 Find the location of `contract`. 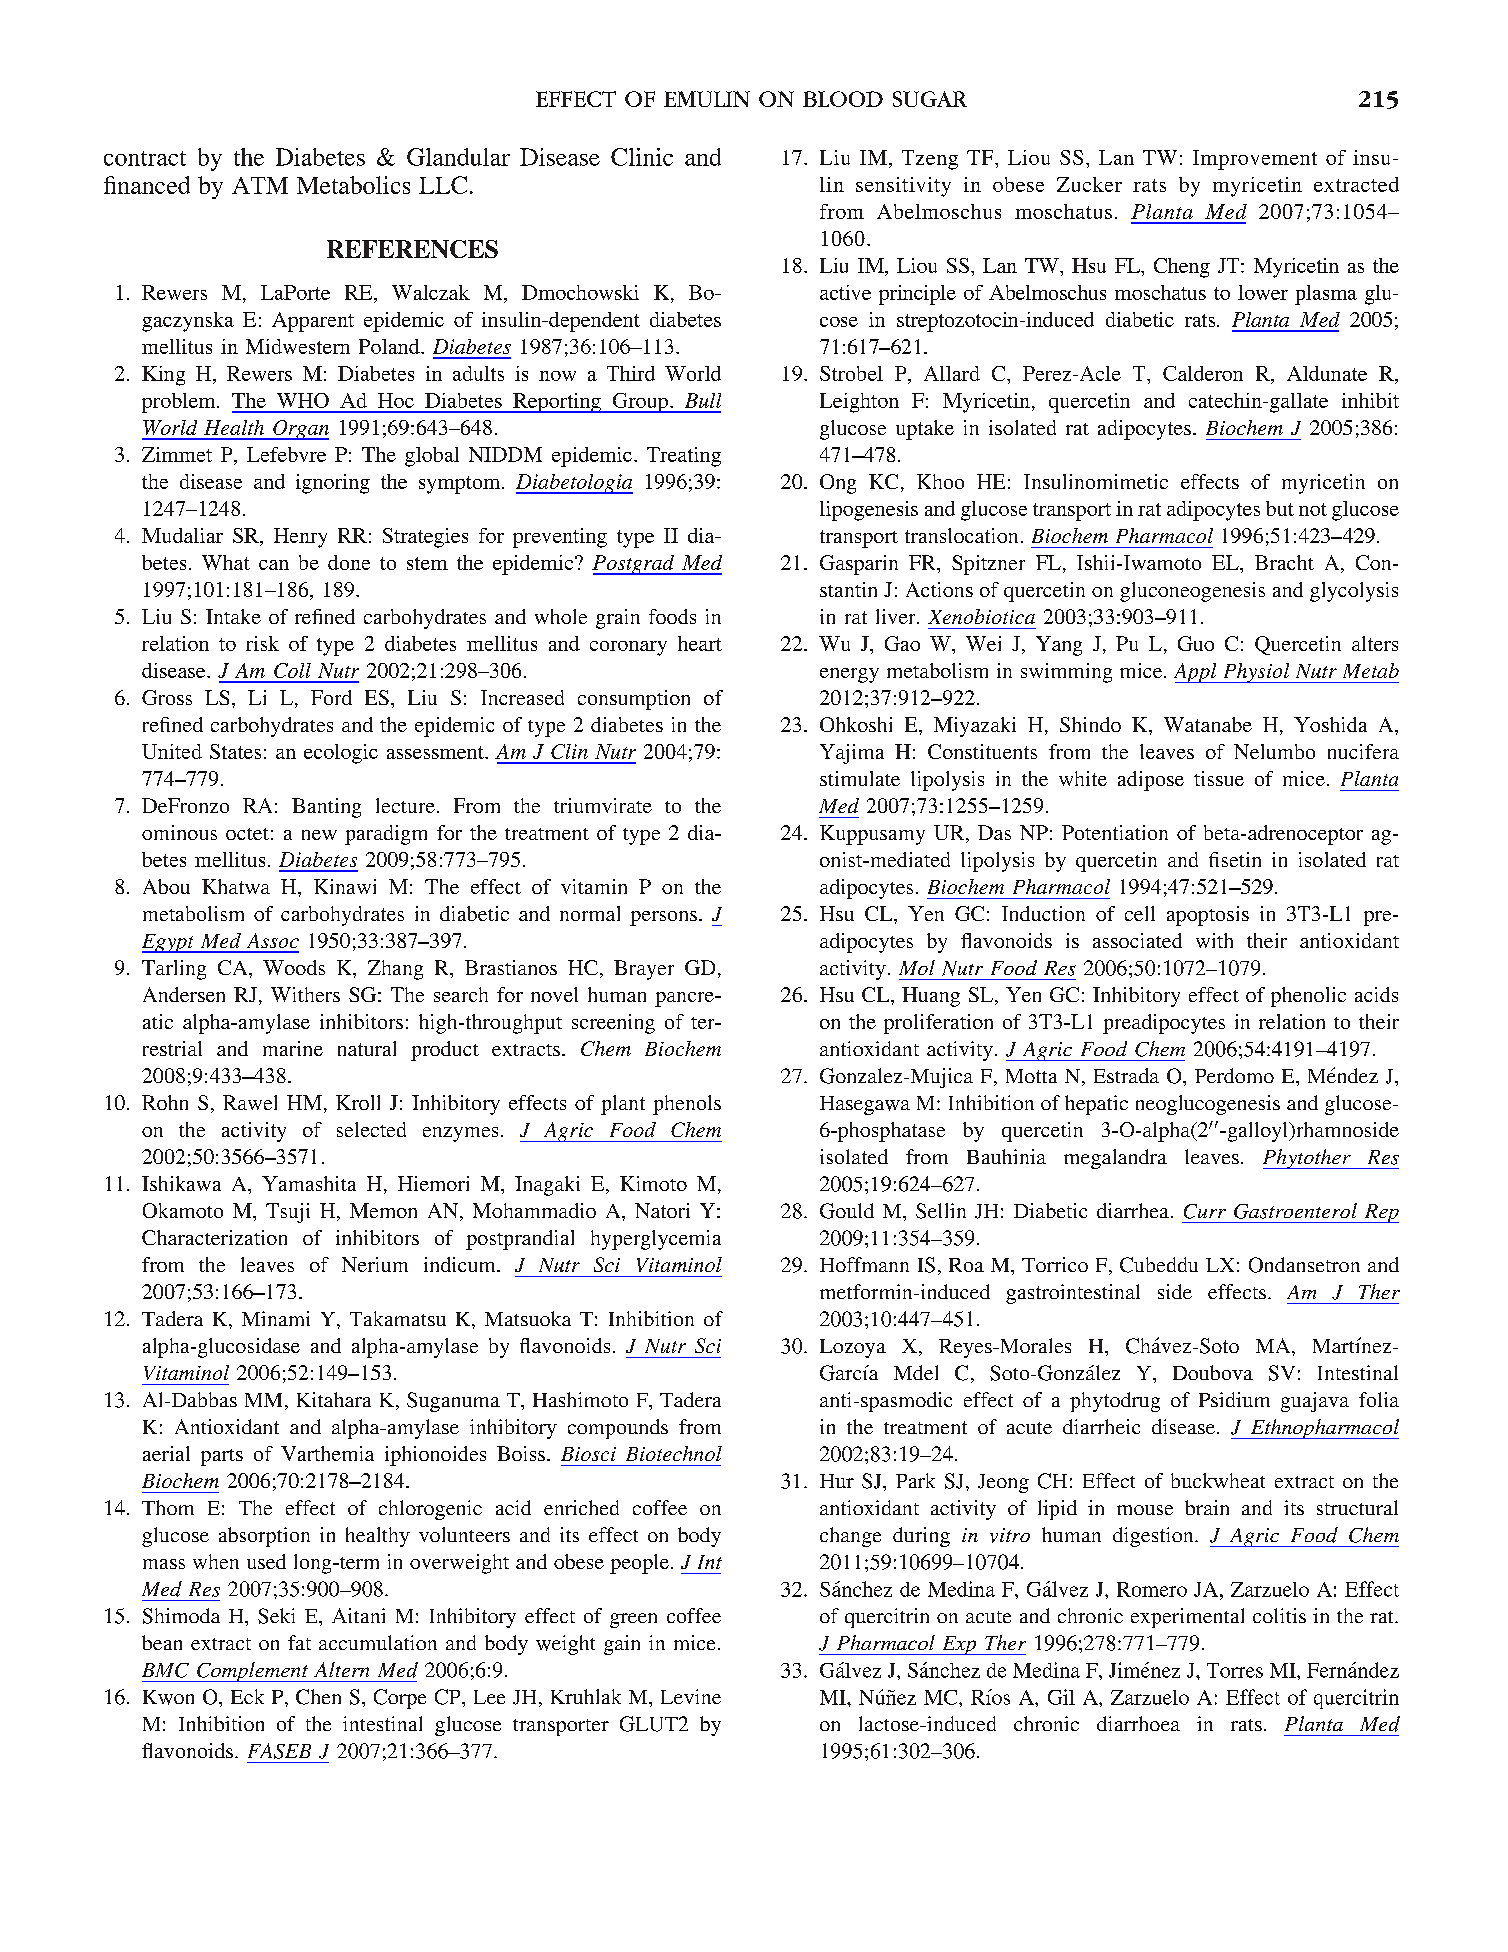

contract is located at coordinates (145, 158).
